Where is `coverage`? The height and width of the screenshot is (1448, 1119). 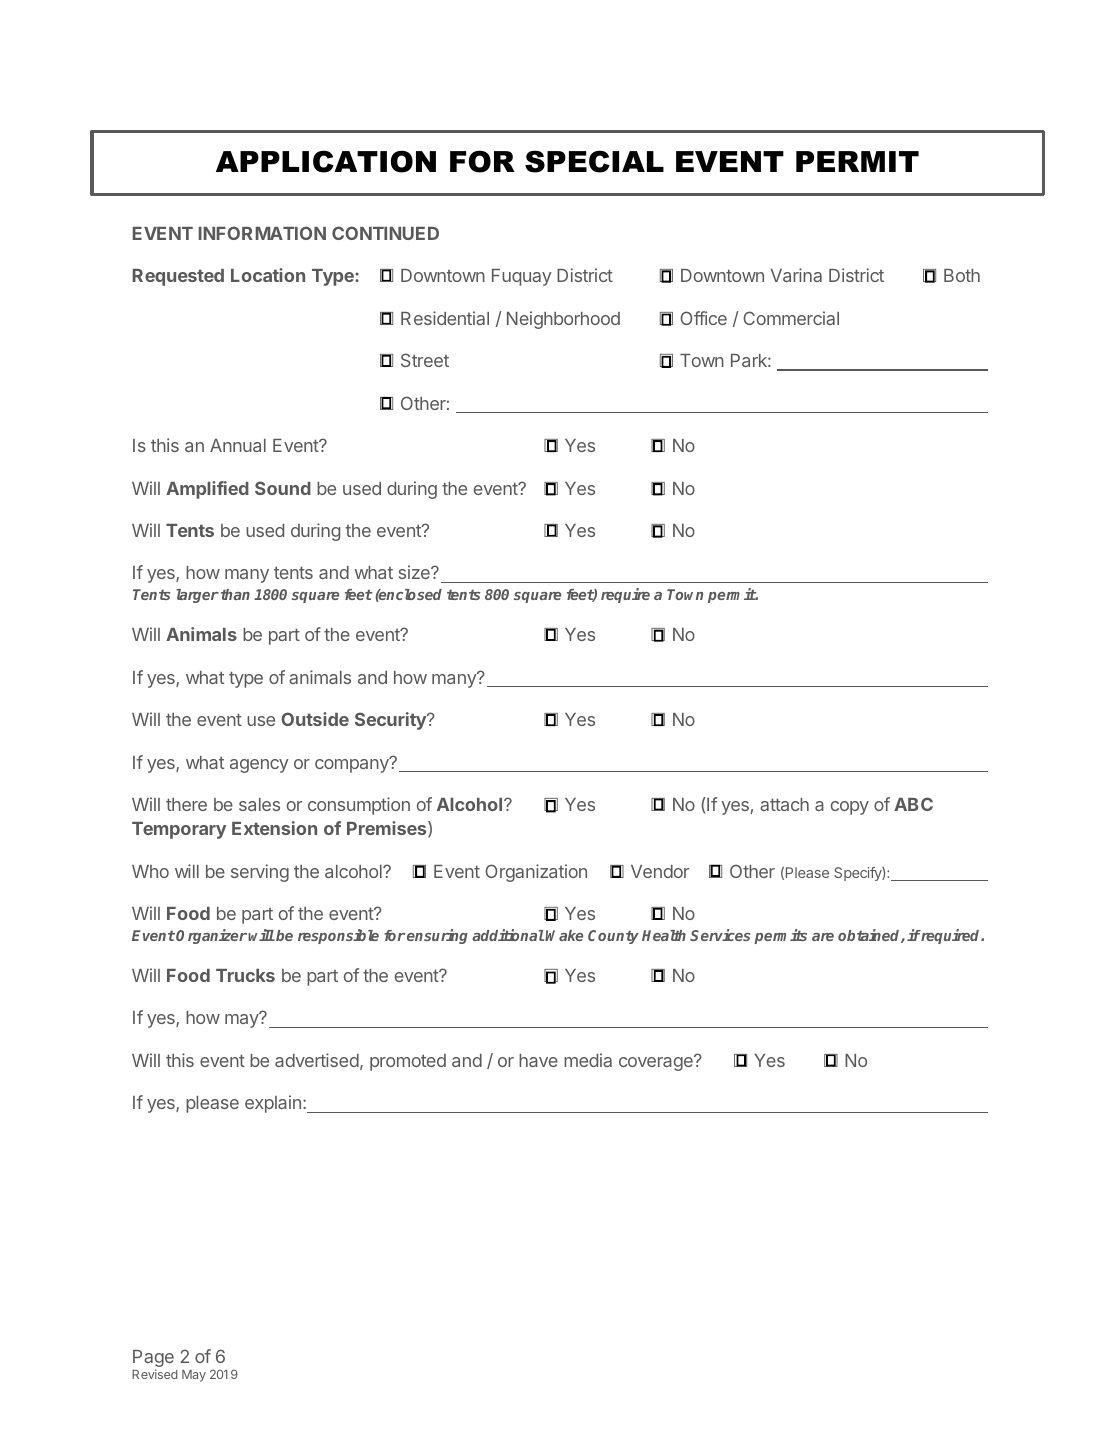 coverage is located at coordinates (657, 1063).
